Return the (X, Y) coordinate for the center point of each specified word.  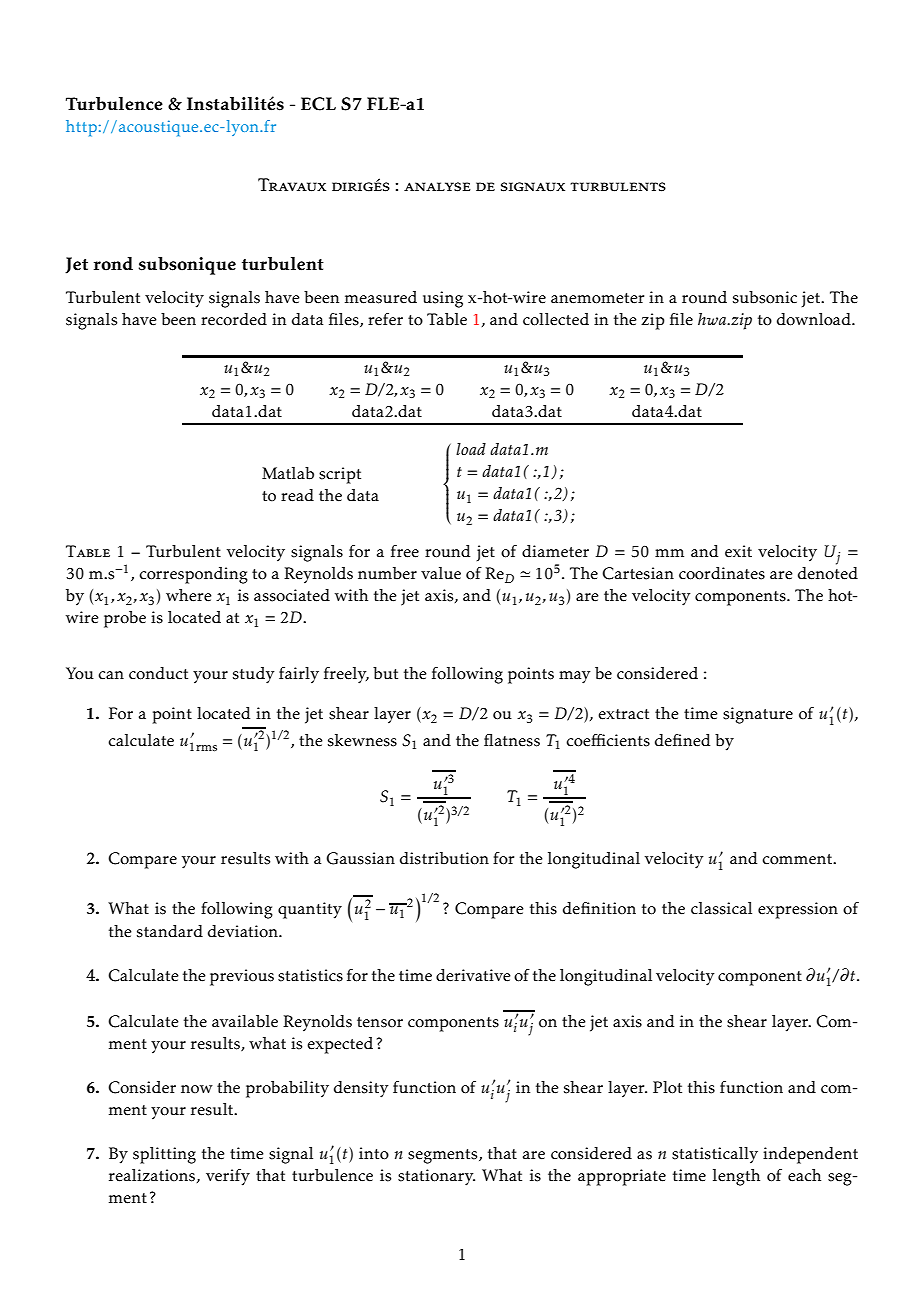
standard (170, 931)
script (340, 475)
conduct (158, 673)
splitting (164, 1155)
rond (113, 264)
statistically (715, 1155)
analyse (437, 187)
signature (758, 715)
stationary (436, 1177)
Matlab (288, 473)
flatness (512, 740)
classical (721, 908)
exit (738, 551)
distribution (444, 858)
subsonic (765, 297)
